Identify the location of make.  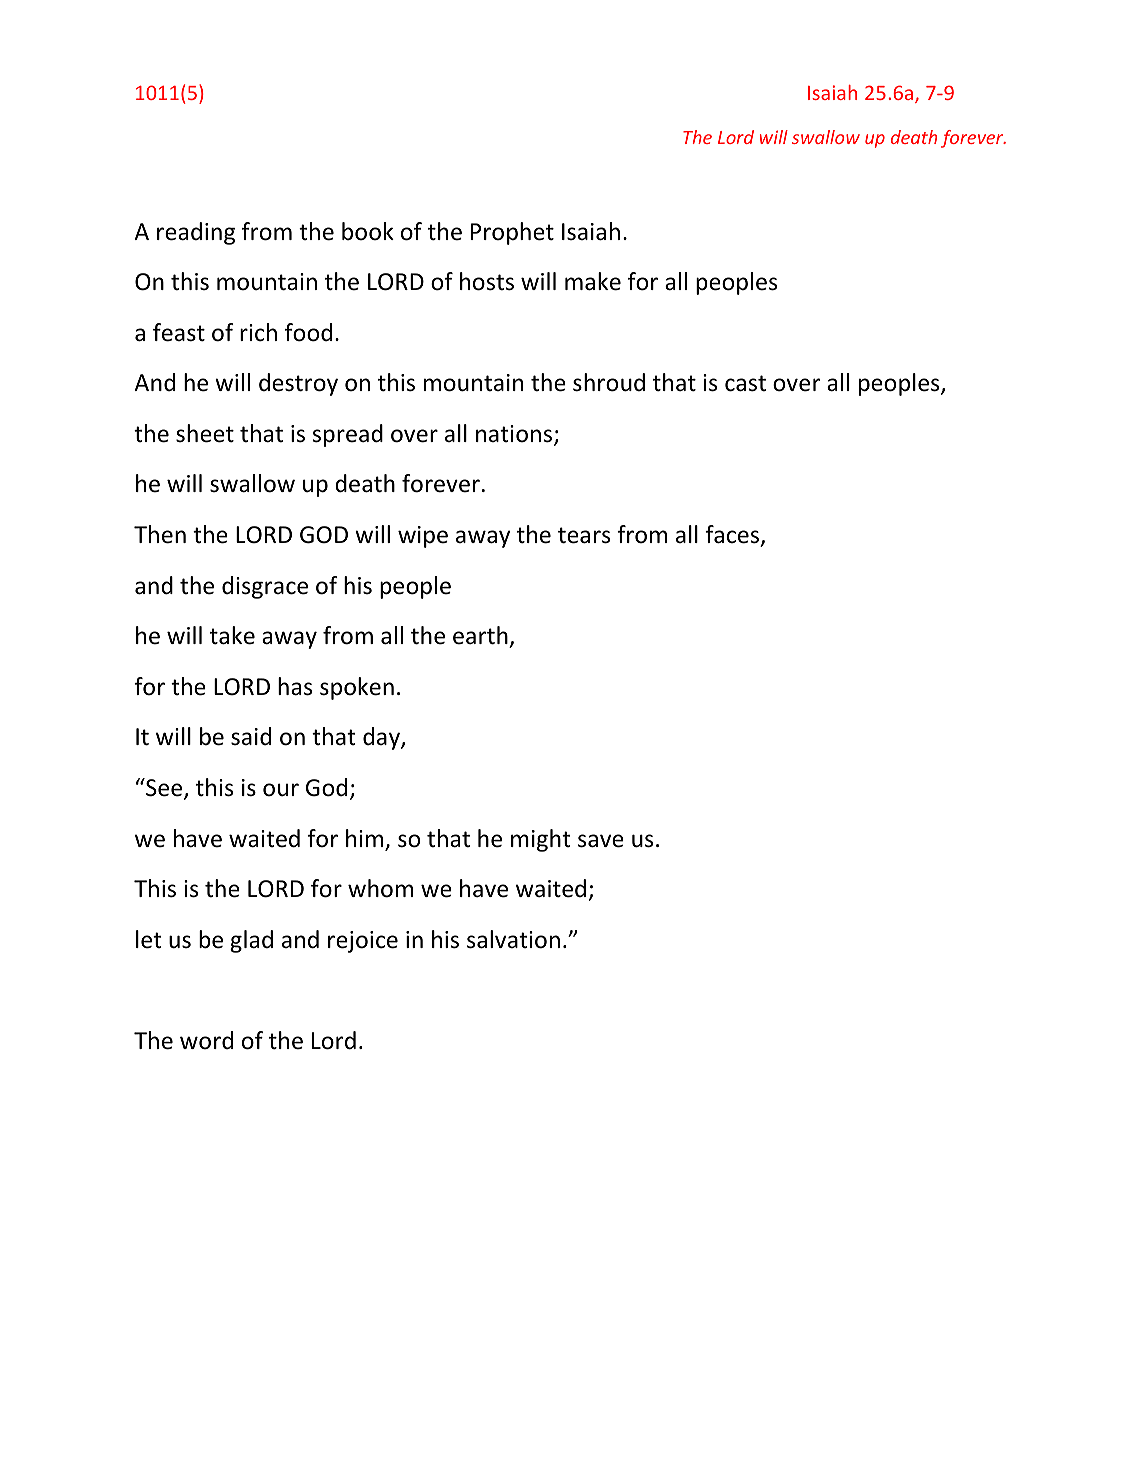
(593, 281).
